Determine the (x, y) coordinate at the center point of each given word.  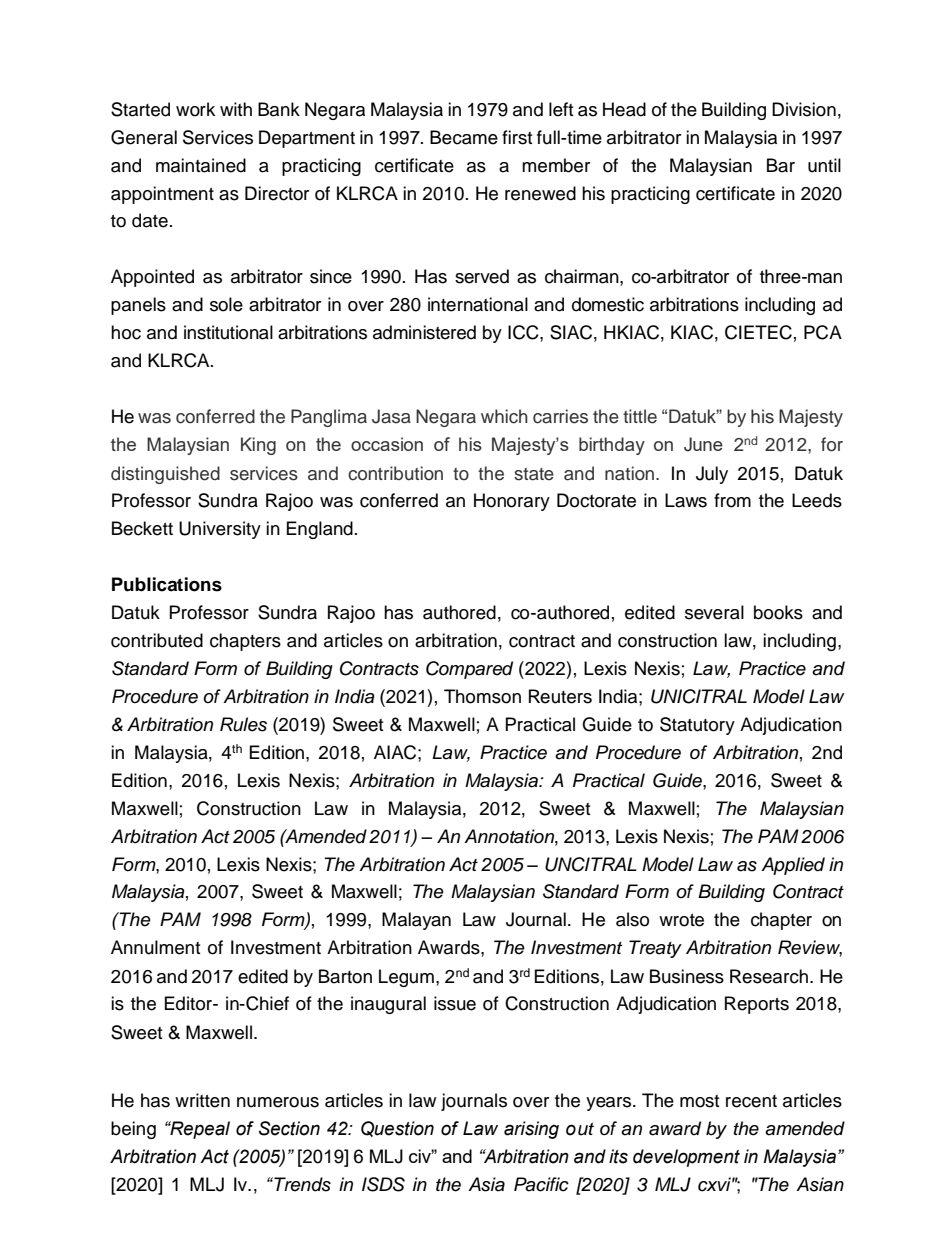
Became (464, 137)
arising (531, 1130)
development (686, 1158)
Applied (793, 866)
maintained (201, 165)
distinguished (165, 475)
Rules (243, 724)
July (712, 475)
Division (804, 109)
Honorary (512, 502)
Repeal (199, 1130)
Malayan (416, 921)
